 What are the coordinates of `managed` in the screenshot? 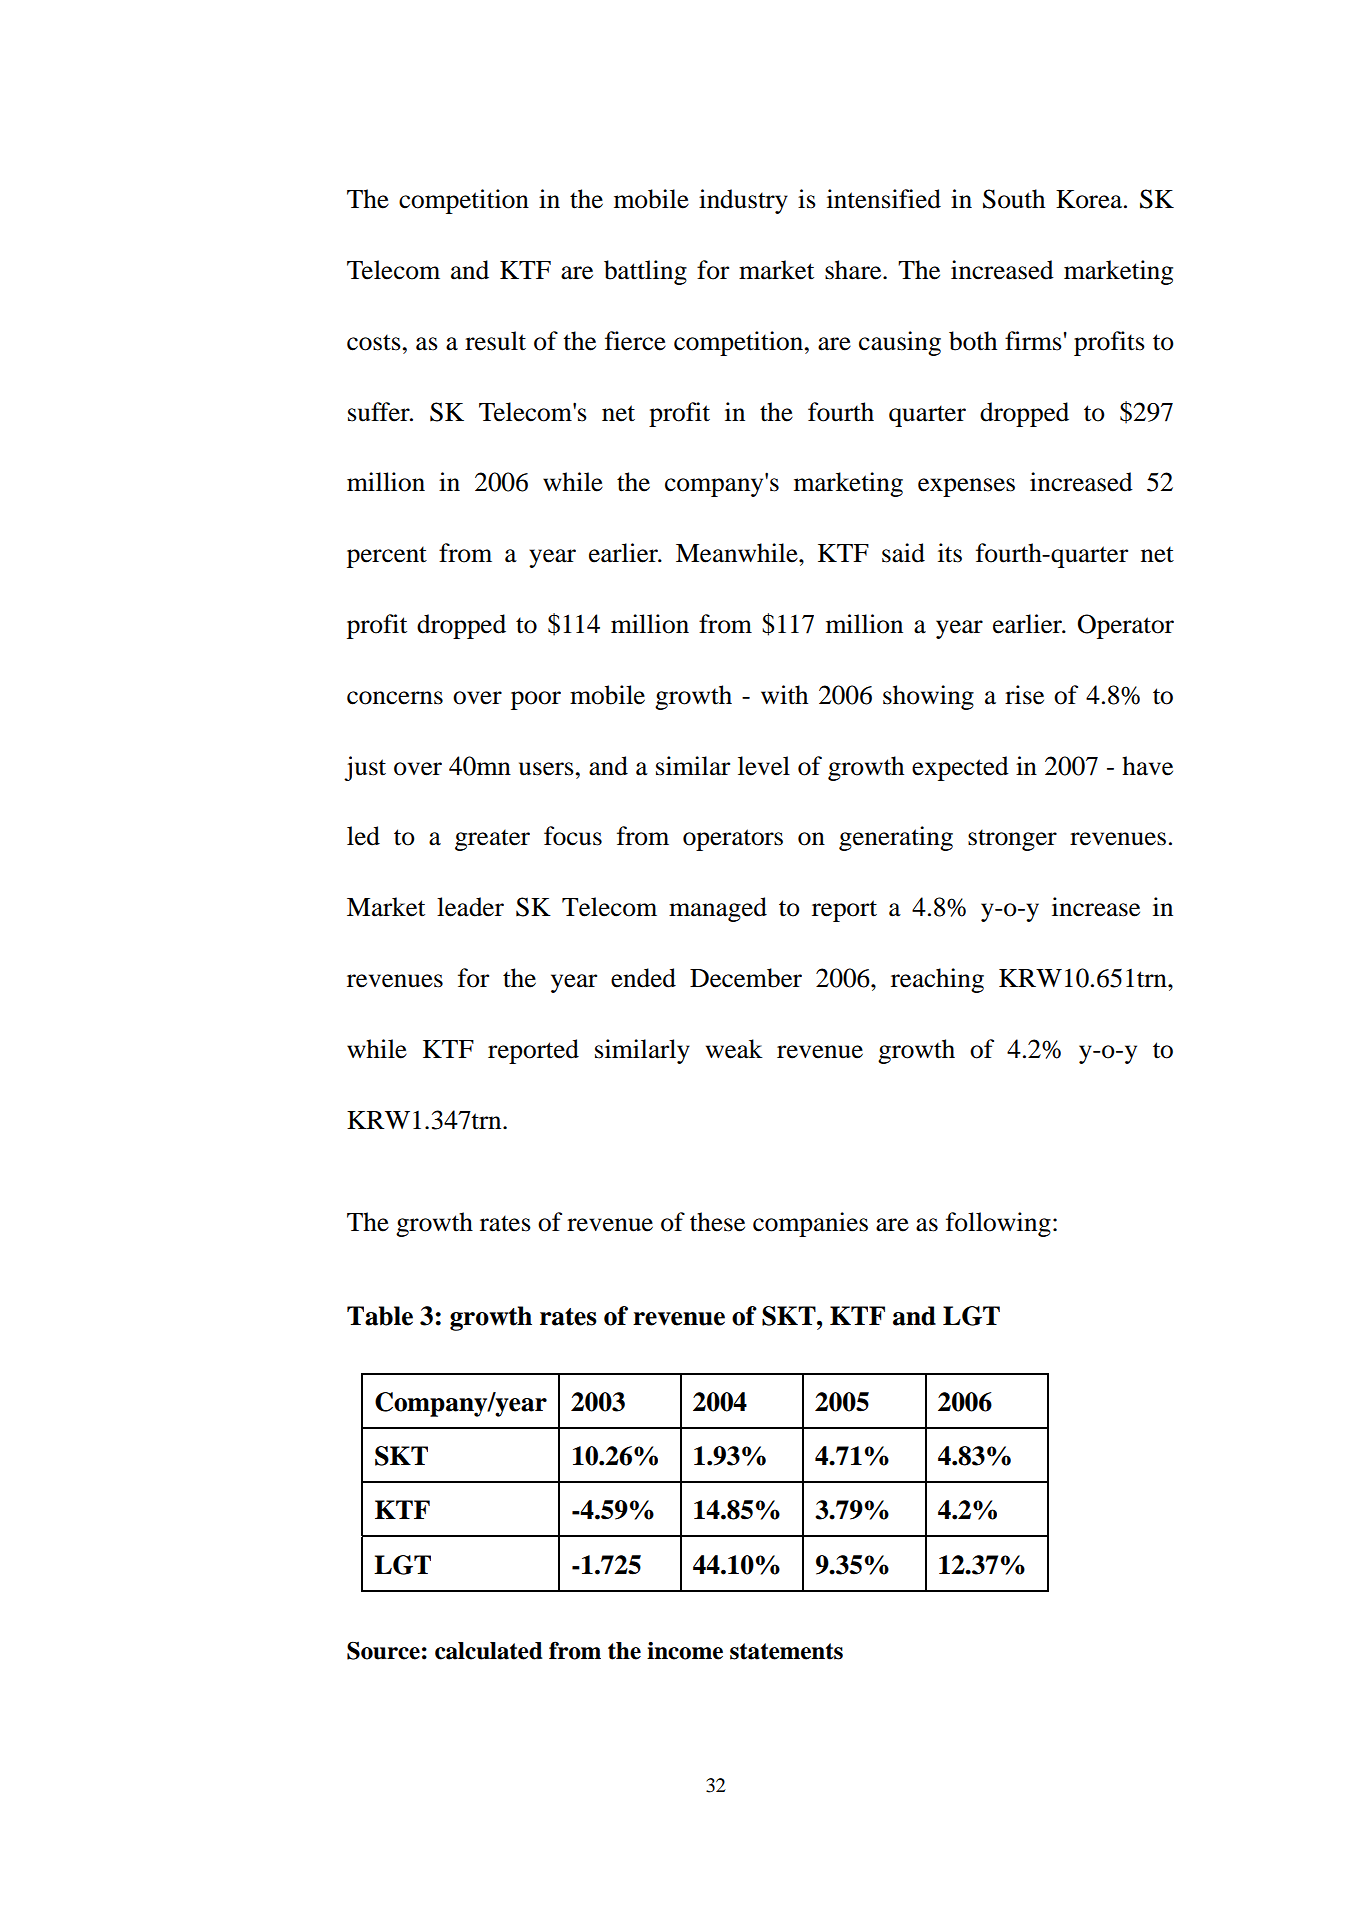 It's located at (718, 909).
